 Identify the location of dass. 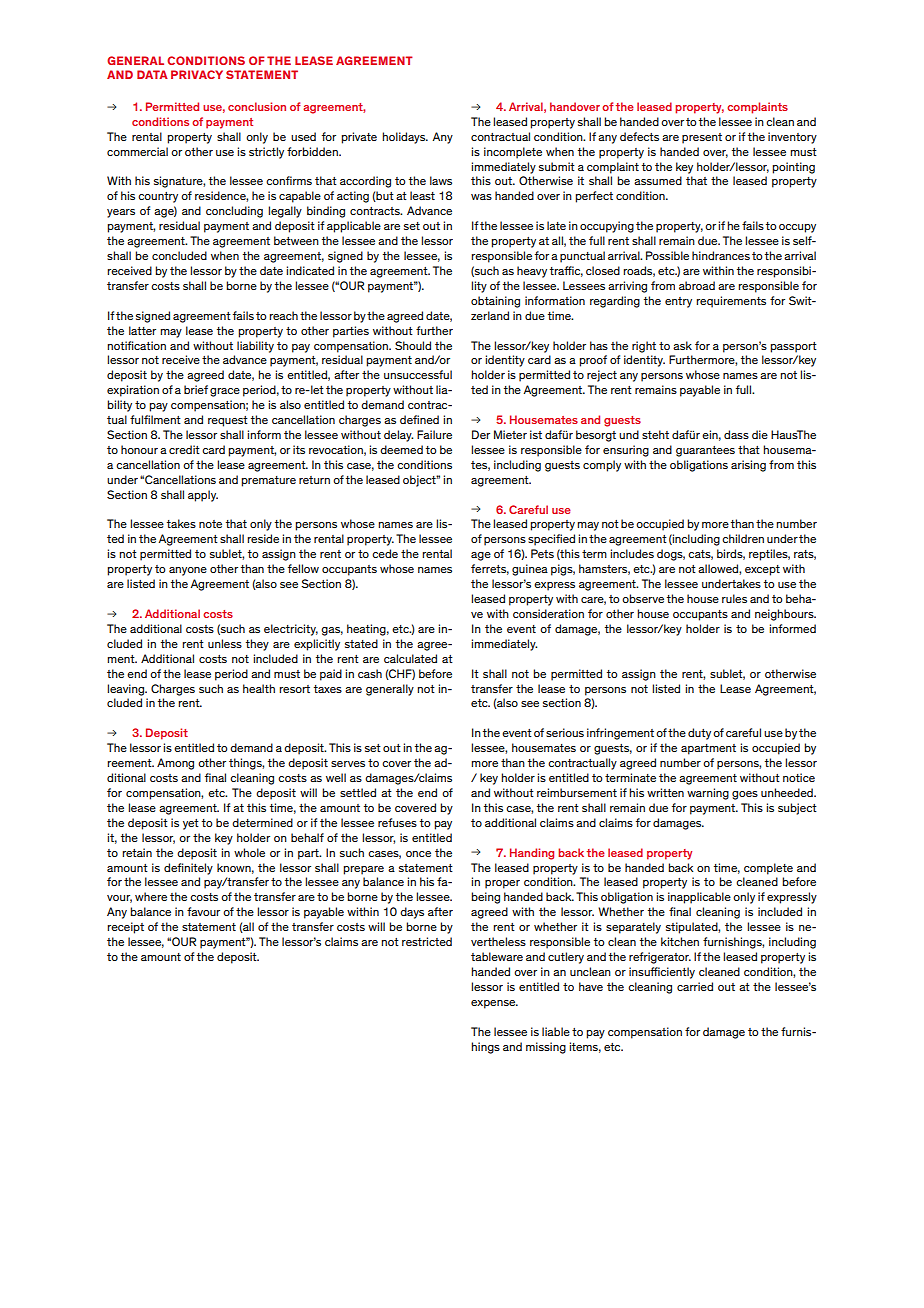
(736, 434).
